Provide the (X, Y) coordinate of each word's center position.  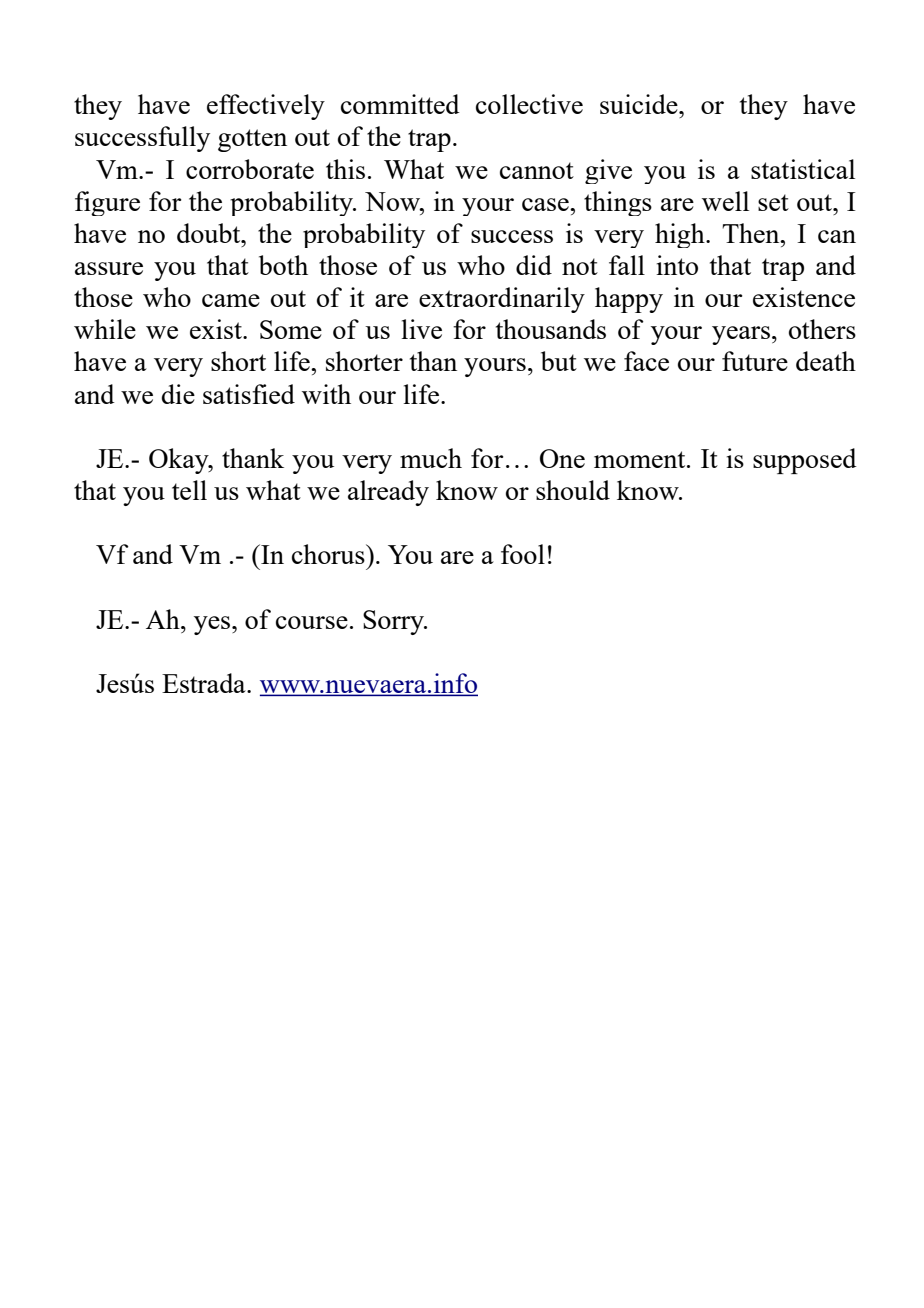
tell (189, 490)
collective (529, 104)
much (431, 458)
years (741, 335)
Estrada (205, 683)
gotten (252, 140)
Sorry (394, 622)
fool (523, 554)
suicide (640, 104)
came (231, 300)
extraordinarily (502, 300)
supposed (805, 461)
